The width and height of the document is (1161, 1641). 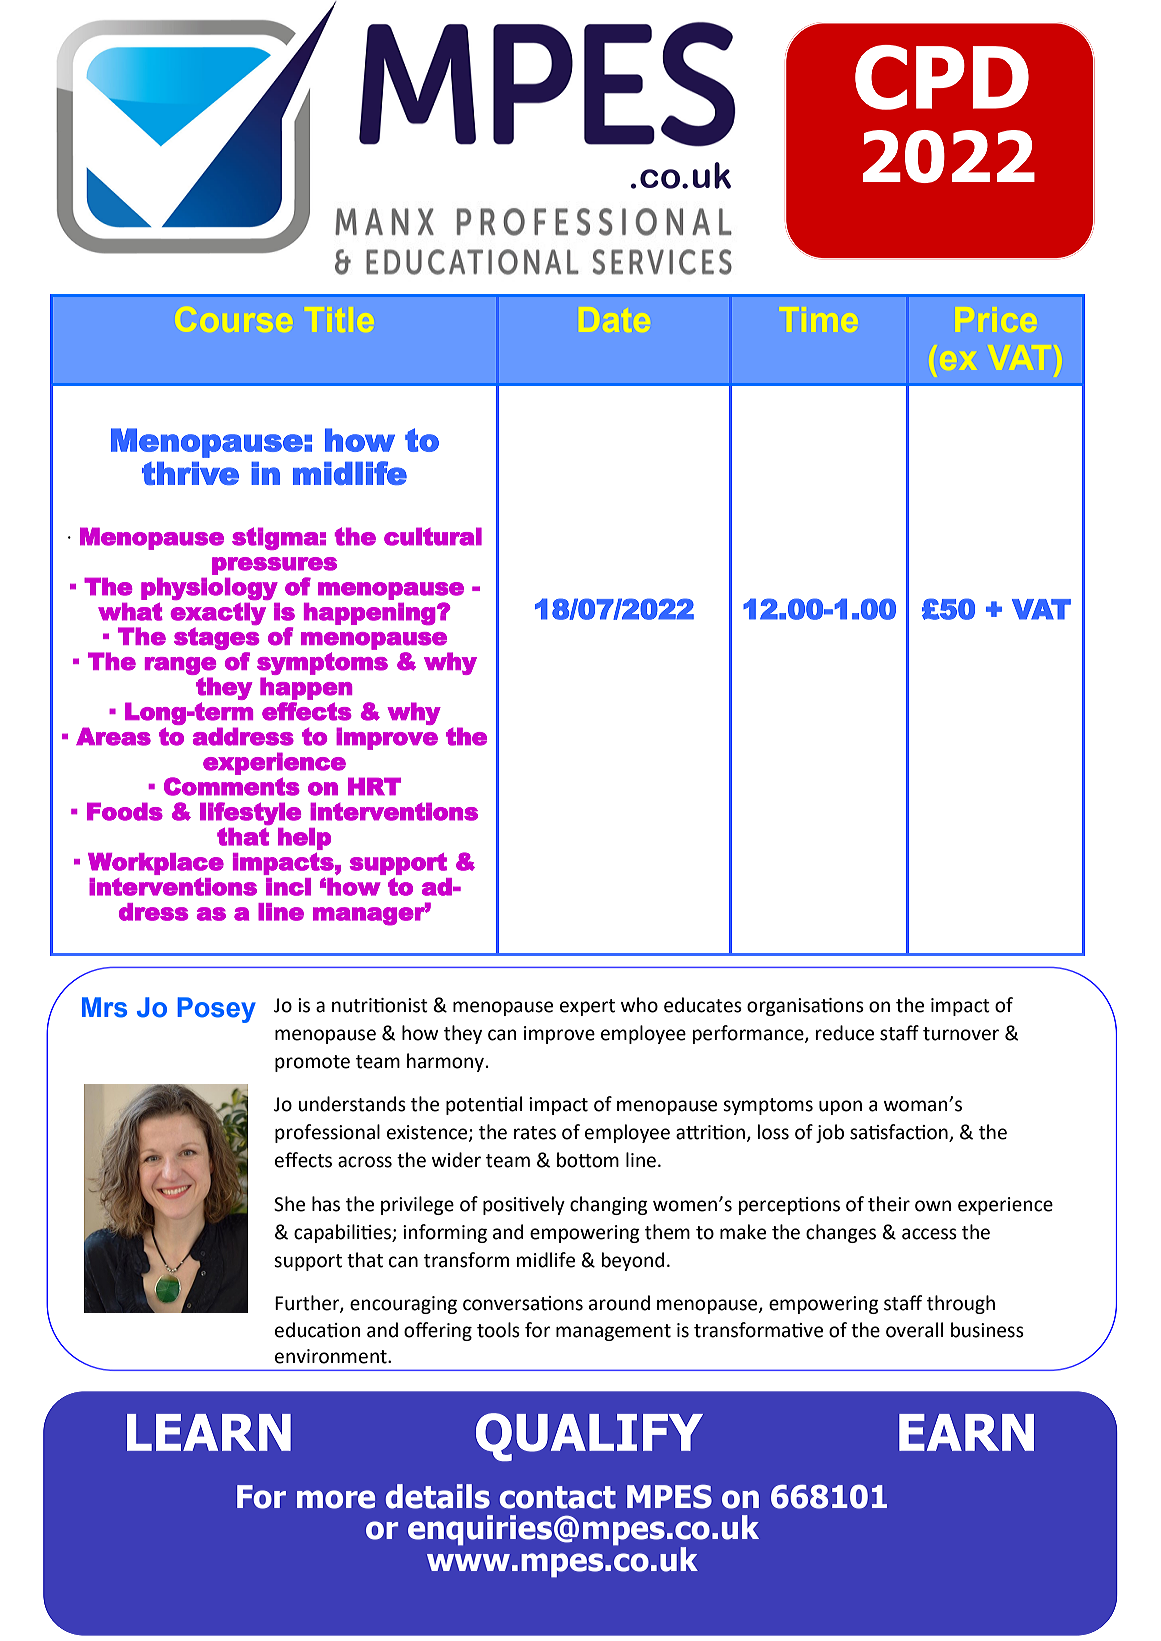 I want to click on more, so click(x=336, y=1499).
